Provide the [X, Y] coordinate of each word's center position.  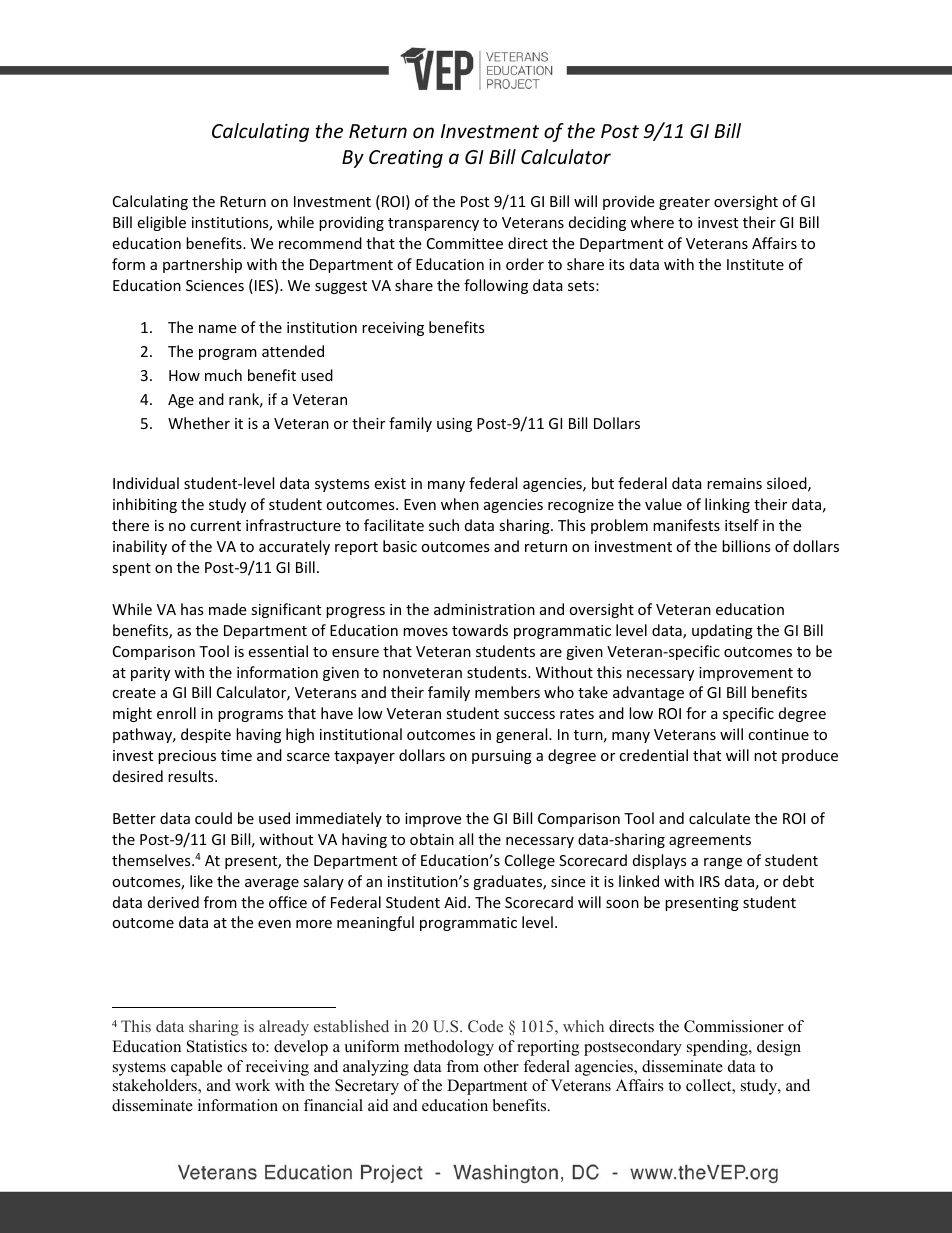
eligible [161, 223]
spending [718, 1048]
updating [722, 631]
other [501, 1066]
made [227, 609]
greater [684, 203]
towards [480, 630]
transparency [433, 224]
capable [196, 1068]
